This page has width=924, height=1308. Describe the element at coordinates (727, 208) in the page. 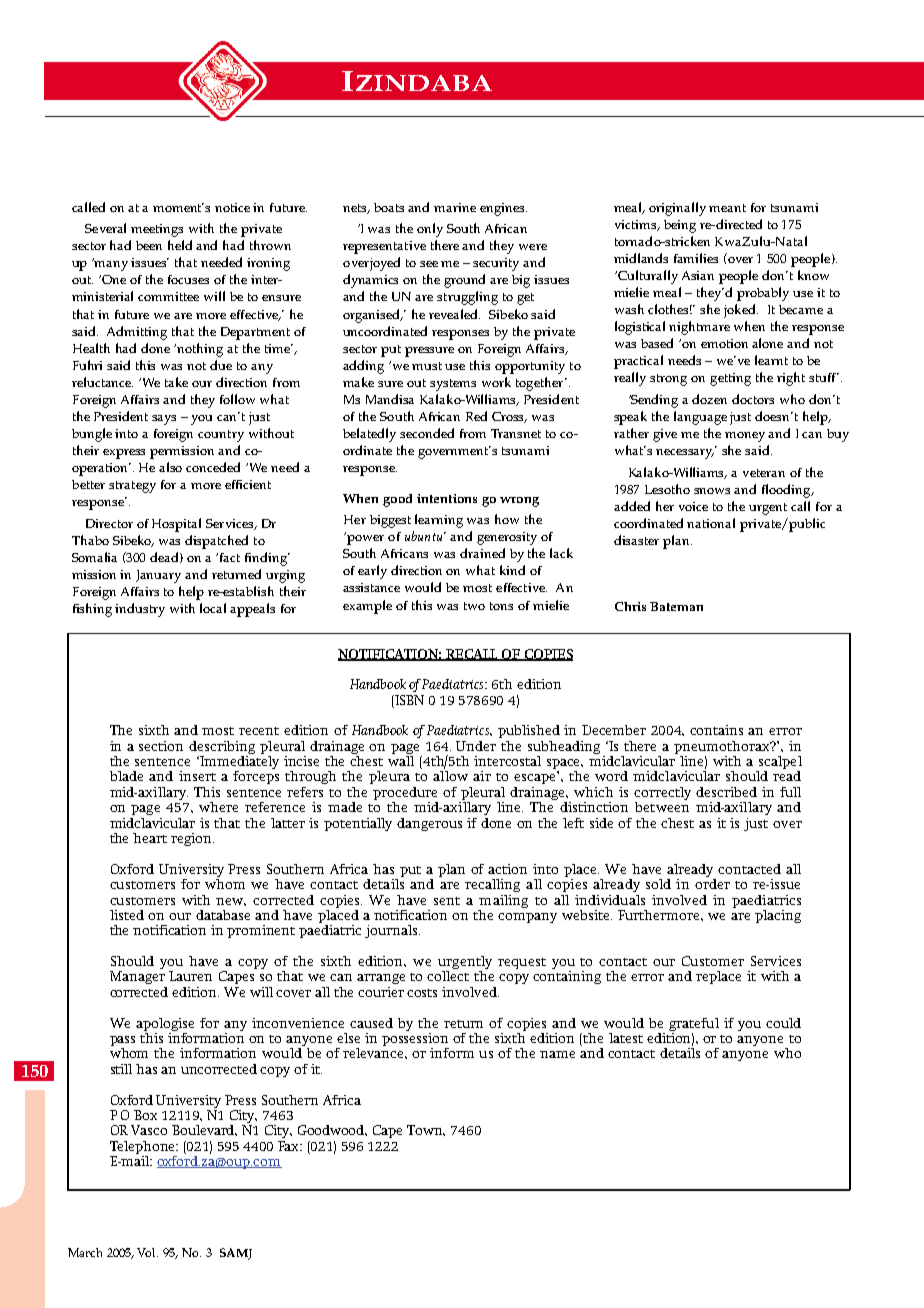

I see `meant` at that location.
